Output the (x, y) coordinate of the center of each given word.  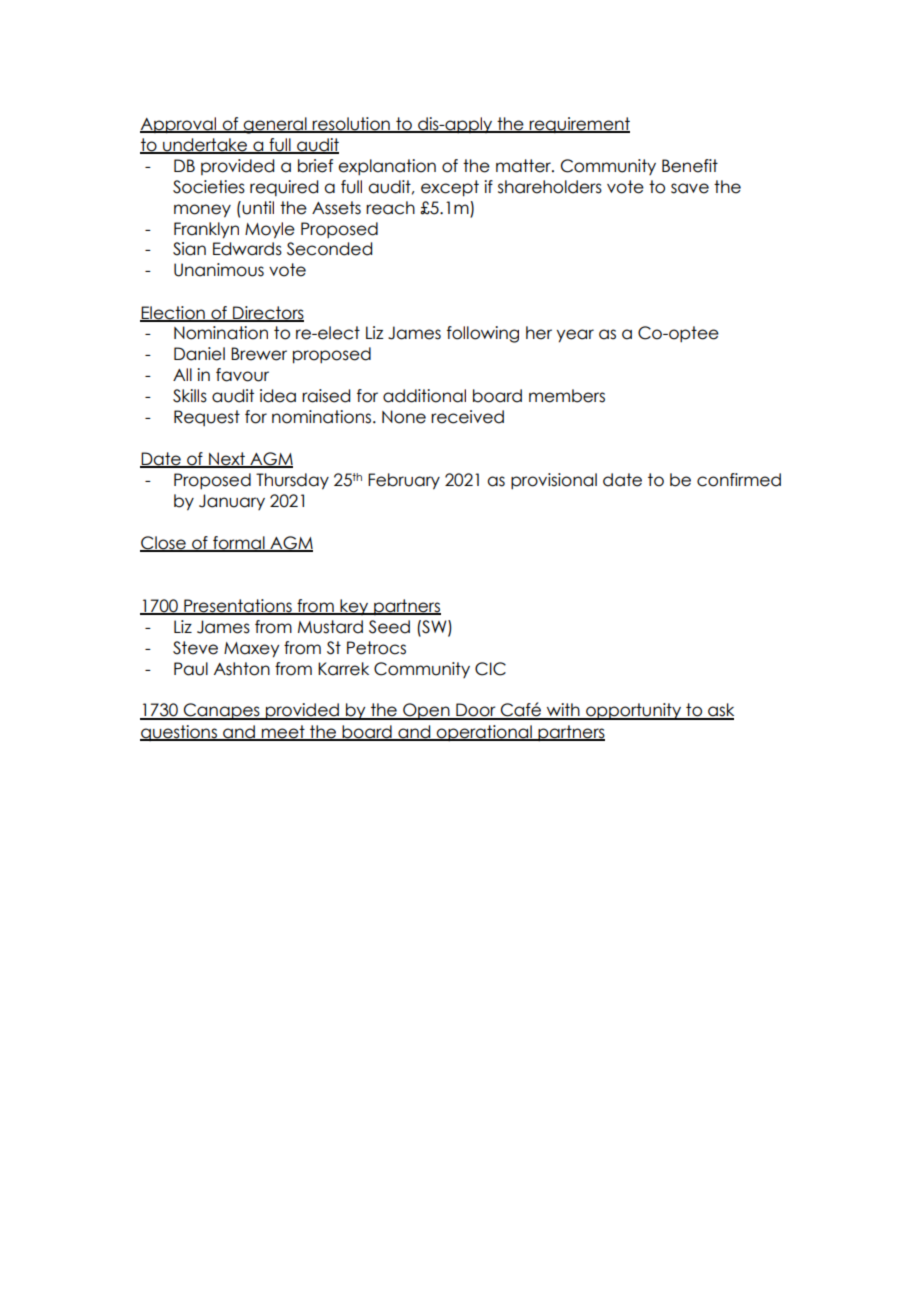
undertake (205, 145)
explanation (387, 167)
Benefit (690, 166)
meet (283, 732)
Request (207, 418)
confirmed (739, 480)
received (467, 417)
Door (476, 711)
